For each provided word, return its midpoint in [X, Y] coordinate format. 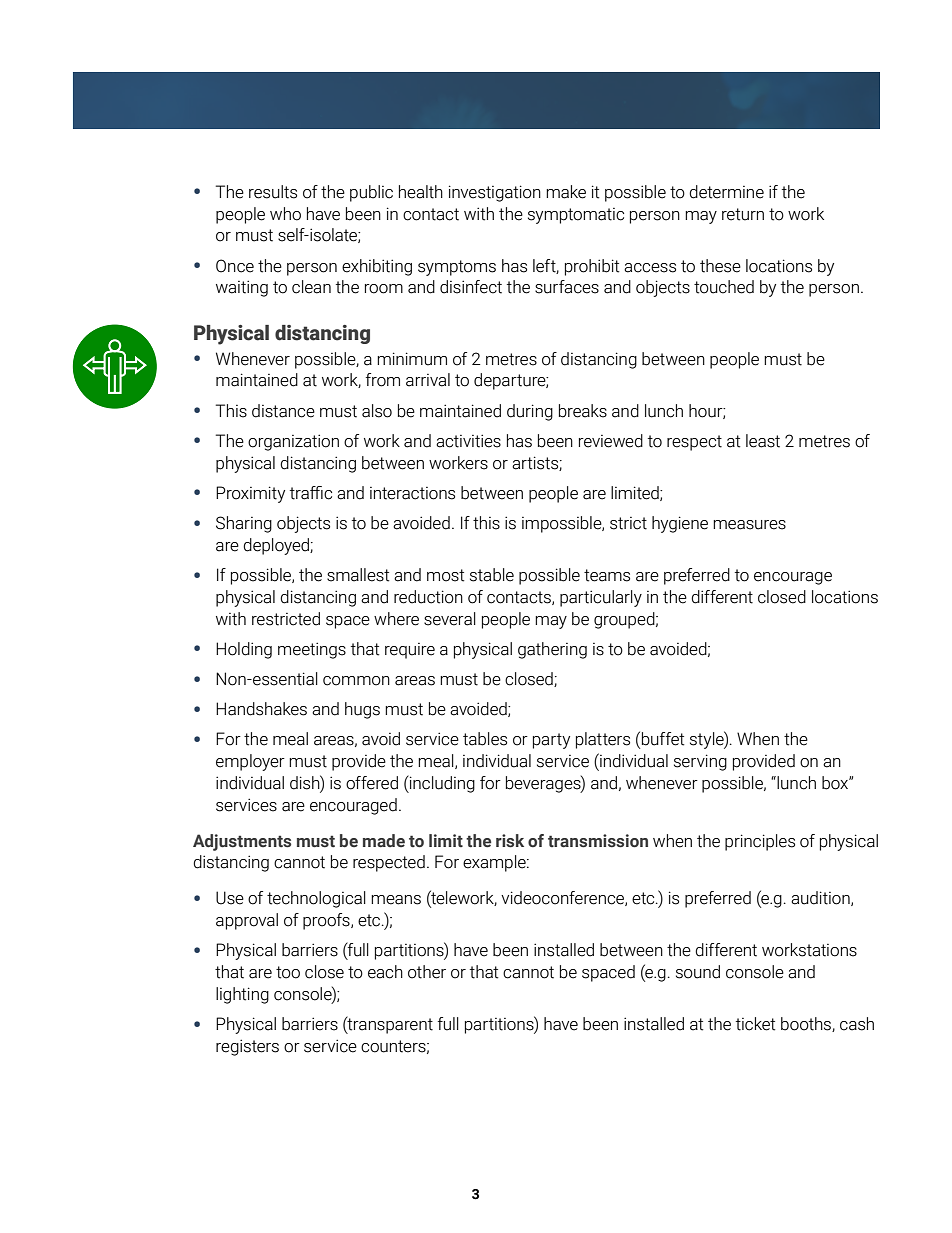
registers [247, 1047]
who [285, 214]
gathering [552, 650]
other [427, 972]
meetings [312, 650]
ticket [756, 1024]
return [743, 214]
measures [749, 525]
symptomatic [576, 216]
